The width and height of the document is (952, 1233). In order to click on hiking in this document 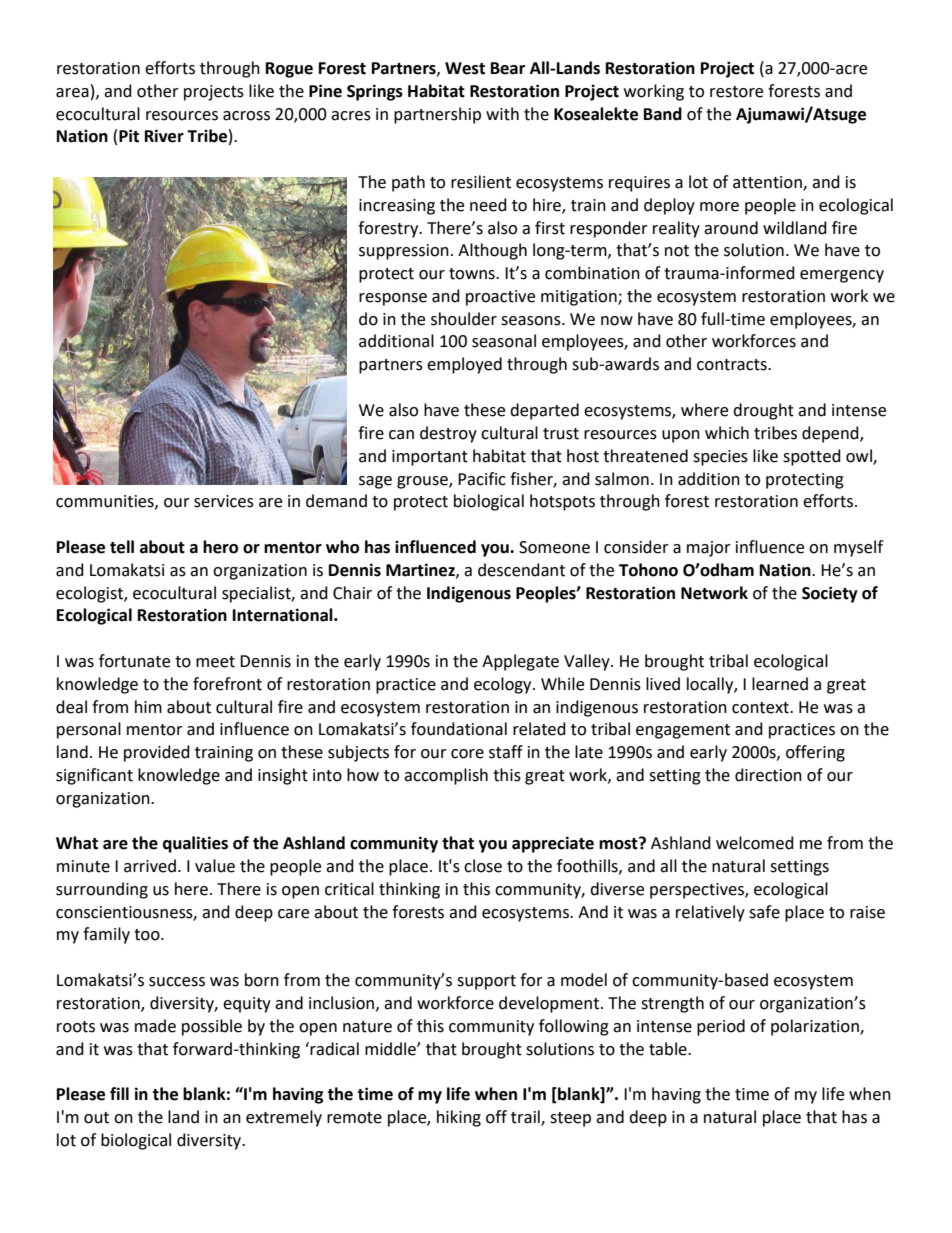, I will do `click(459, 1118)`.
